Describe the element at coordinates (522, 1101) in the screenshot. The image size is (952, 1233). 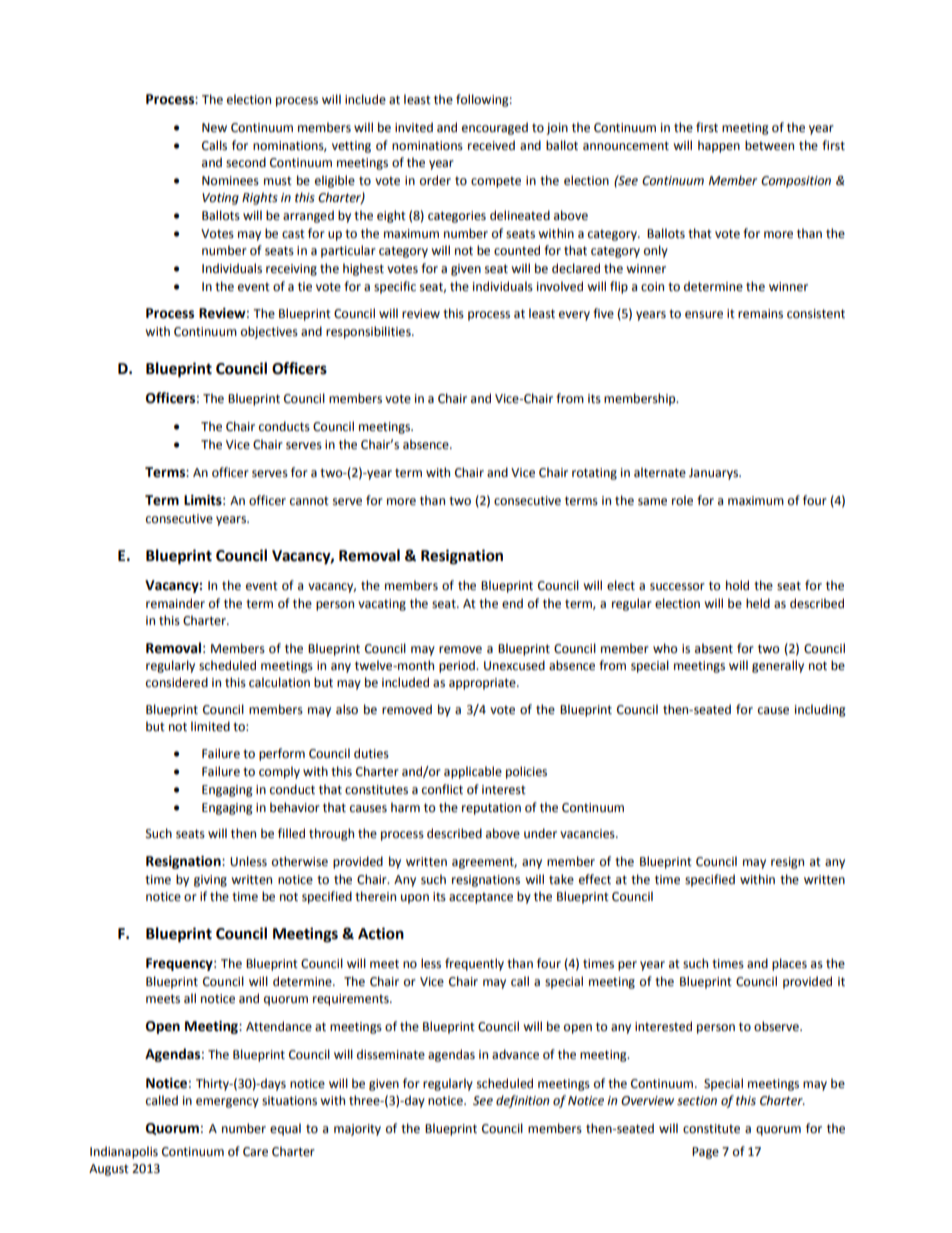
I see `definition` at that location.
